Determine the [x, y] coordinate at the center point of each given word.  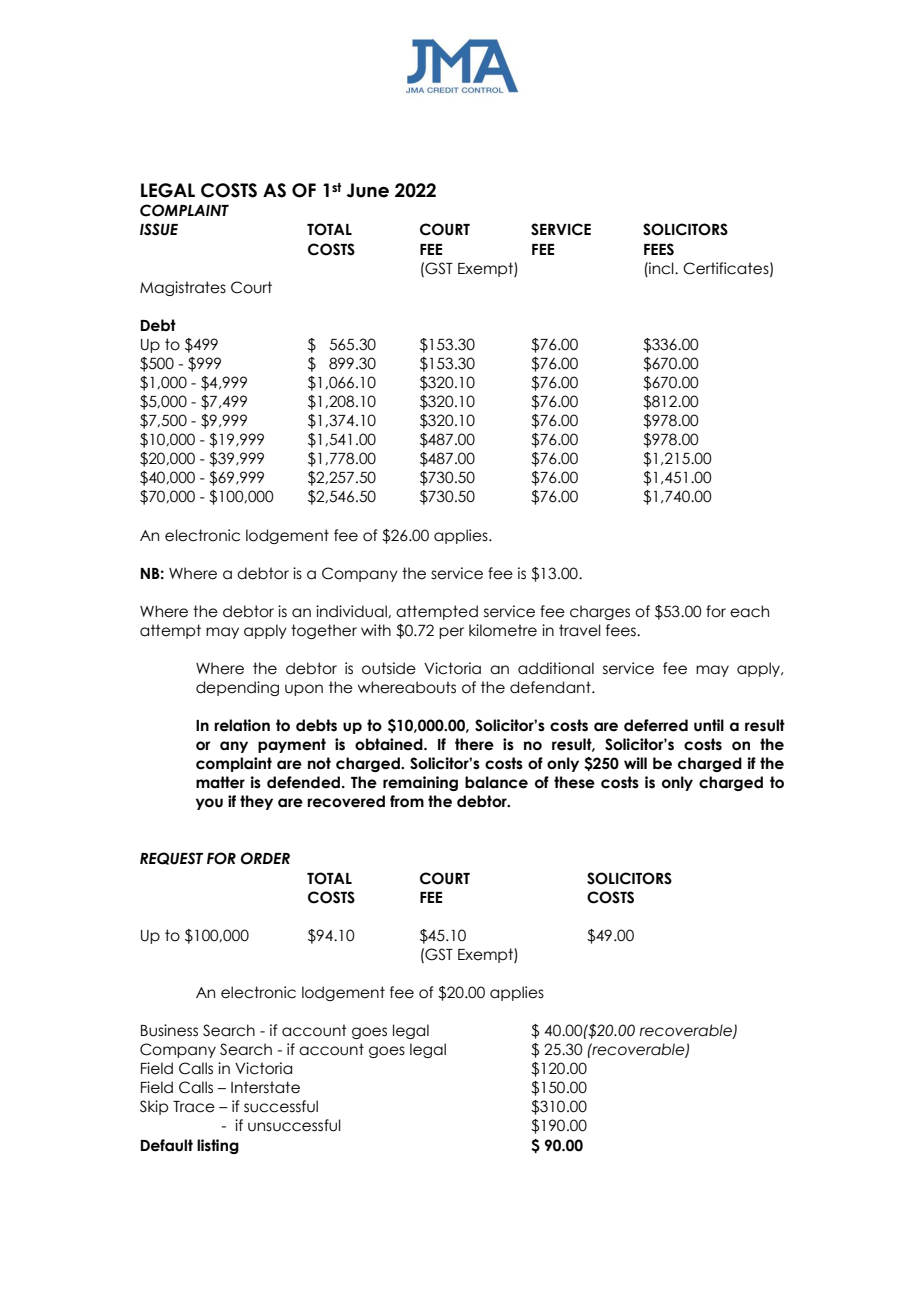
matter [220, 782]
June [367, 190]
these [574, 782]
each [749, 611]
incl [661, 268]
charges [600, 612]
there [474, 744]
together [324, 631]
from [407, 801]
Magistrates [183, 288]
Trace [194, 1107]
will [635, 763]
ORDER [265, 858]
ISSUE [159, 229]
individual [352, 611]
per [451, 633]
